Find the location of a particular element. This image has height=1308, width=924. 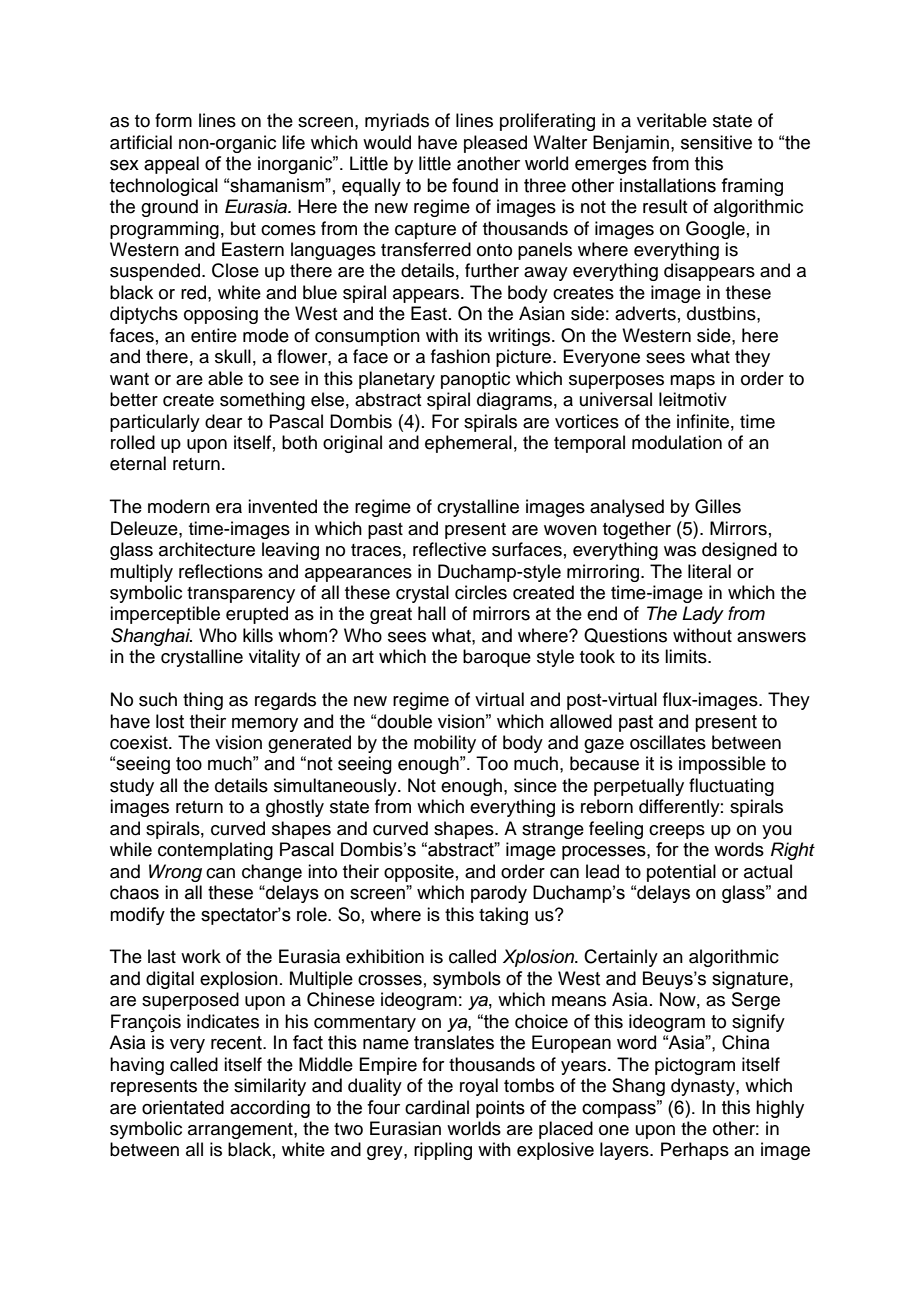

sensitive is located at coordinates (716, 142).
